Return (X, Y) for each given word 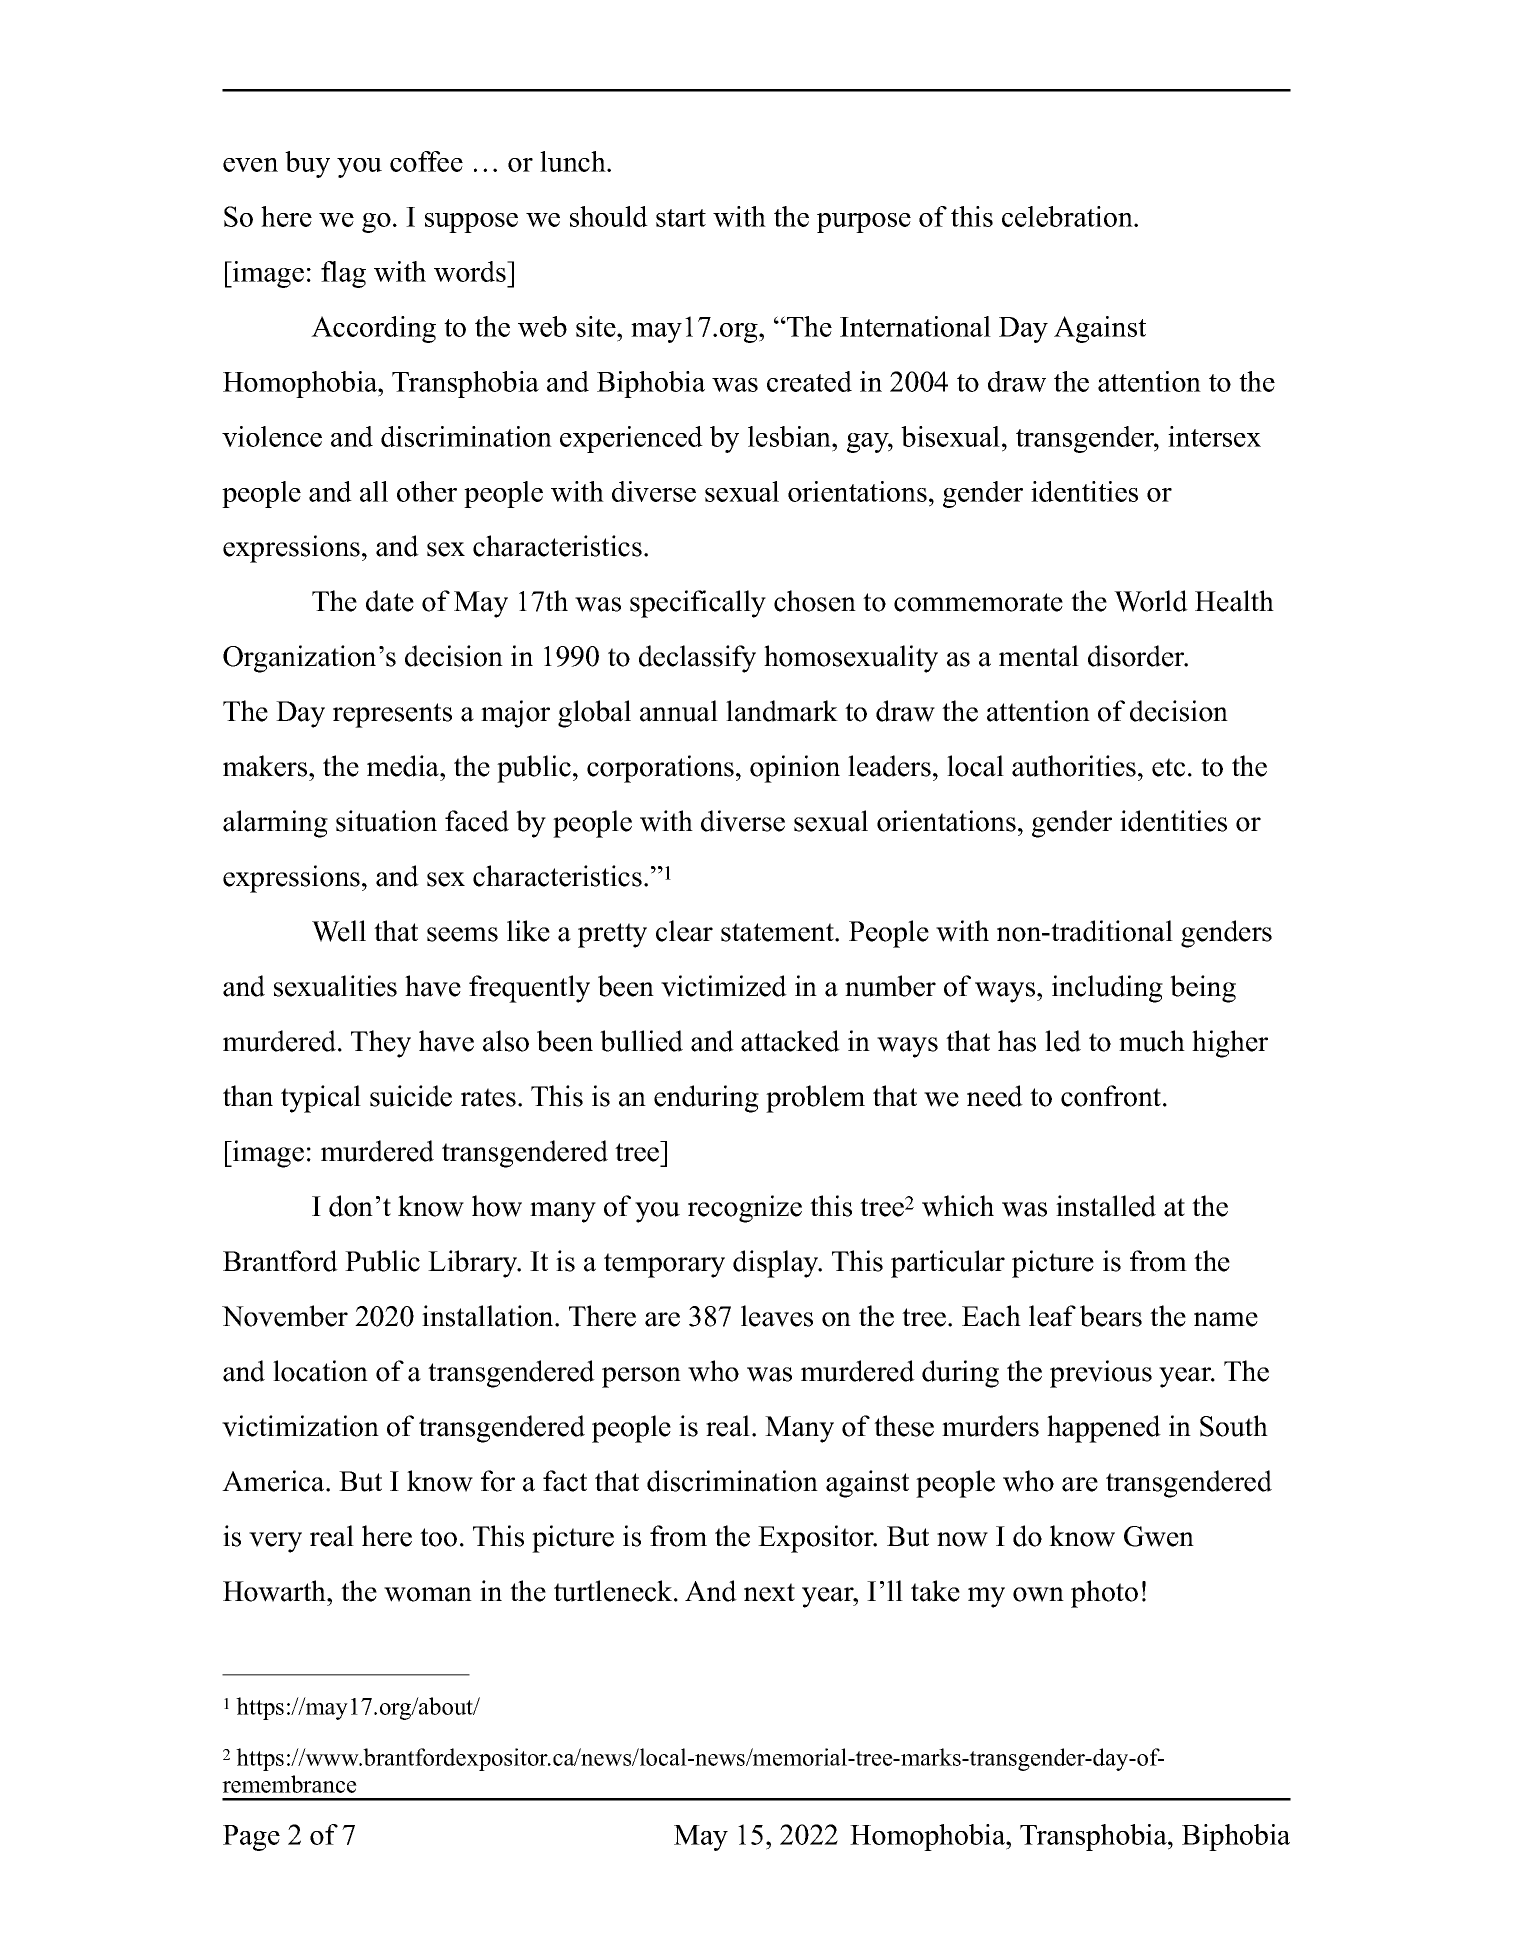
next (769, 1592)
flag (343, 274)
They (381, 1044)
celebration (1068, 216)
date (390, 601)
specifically (698, 604)
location (320, 1371)
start (681, 218)
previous (1101, 1374)
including (1107, 989)
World (1151, 601)
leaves (777, 1316)
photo (1104, 1594)
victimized (724, 986)
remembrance (289, 1784)
